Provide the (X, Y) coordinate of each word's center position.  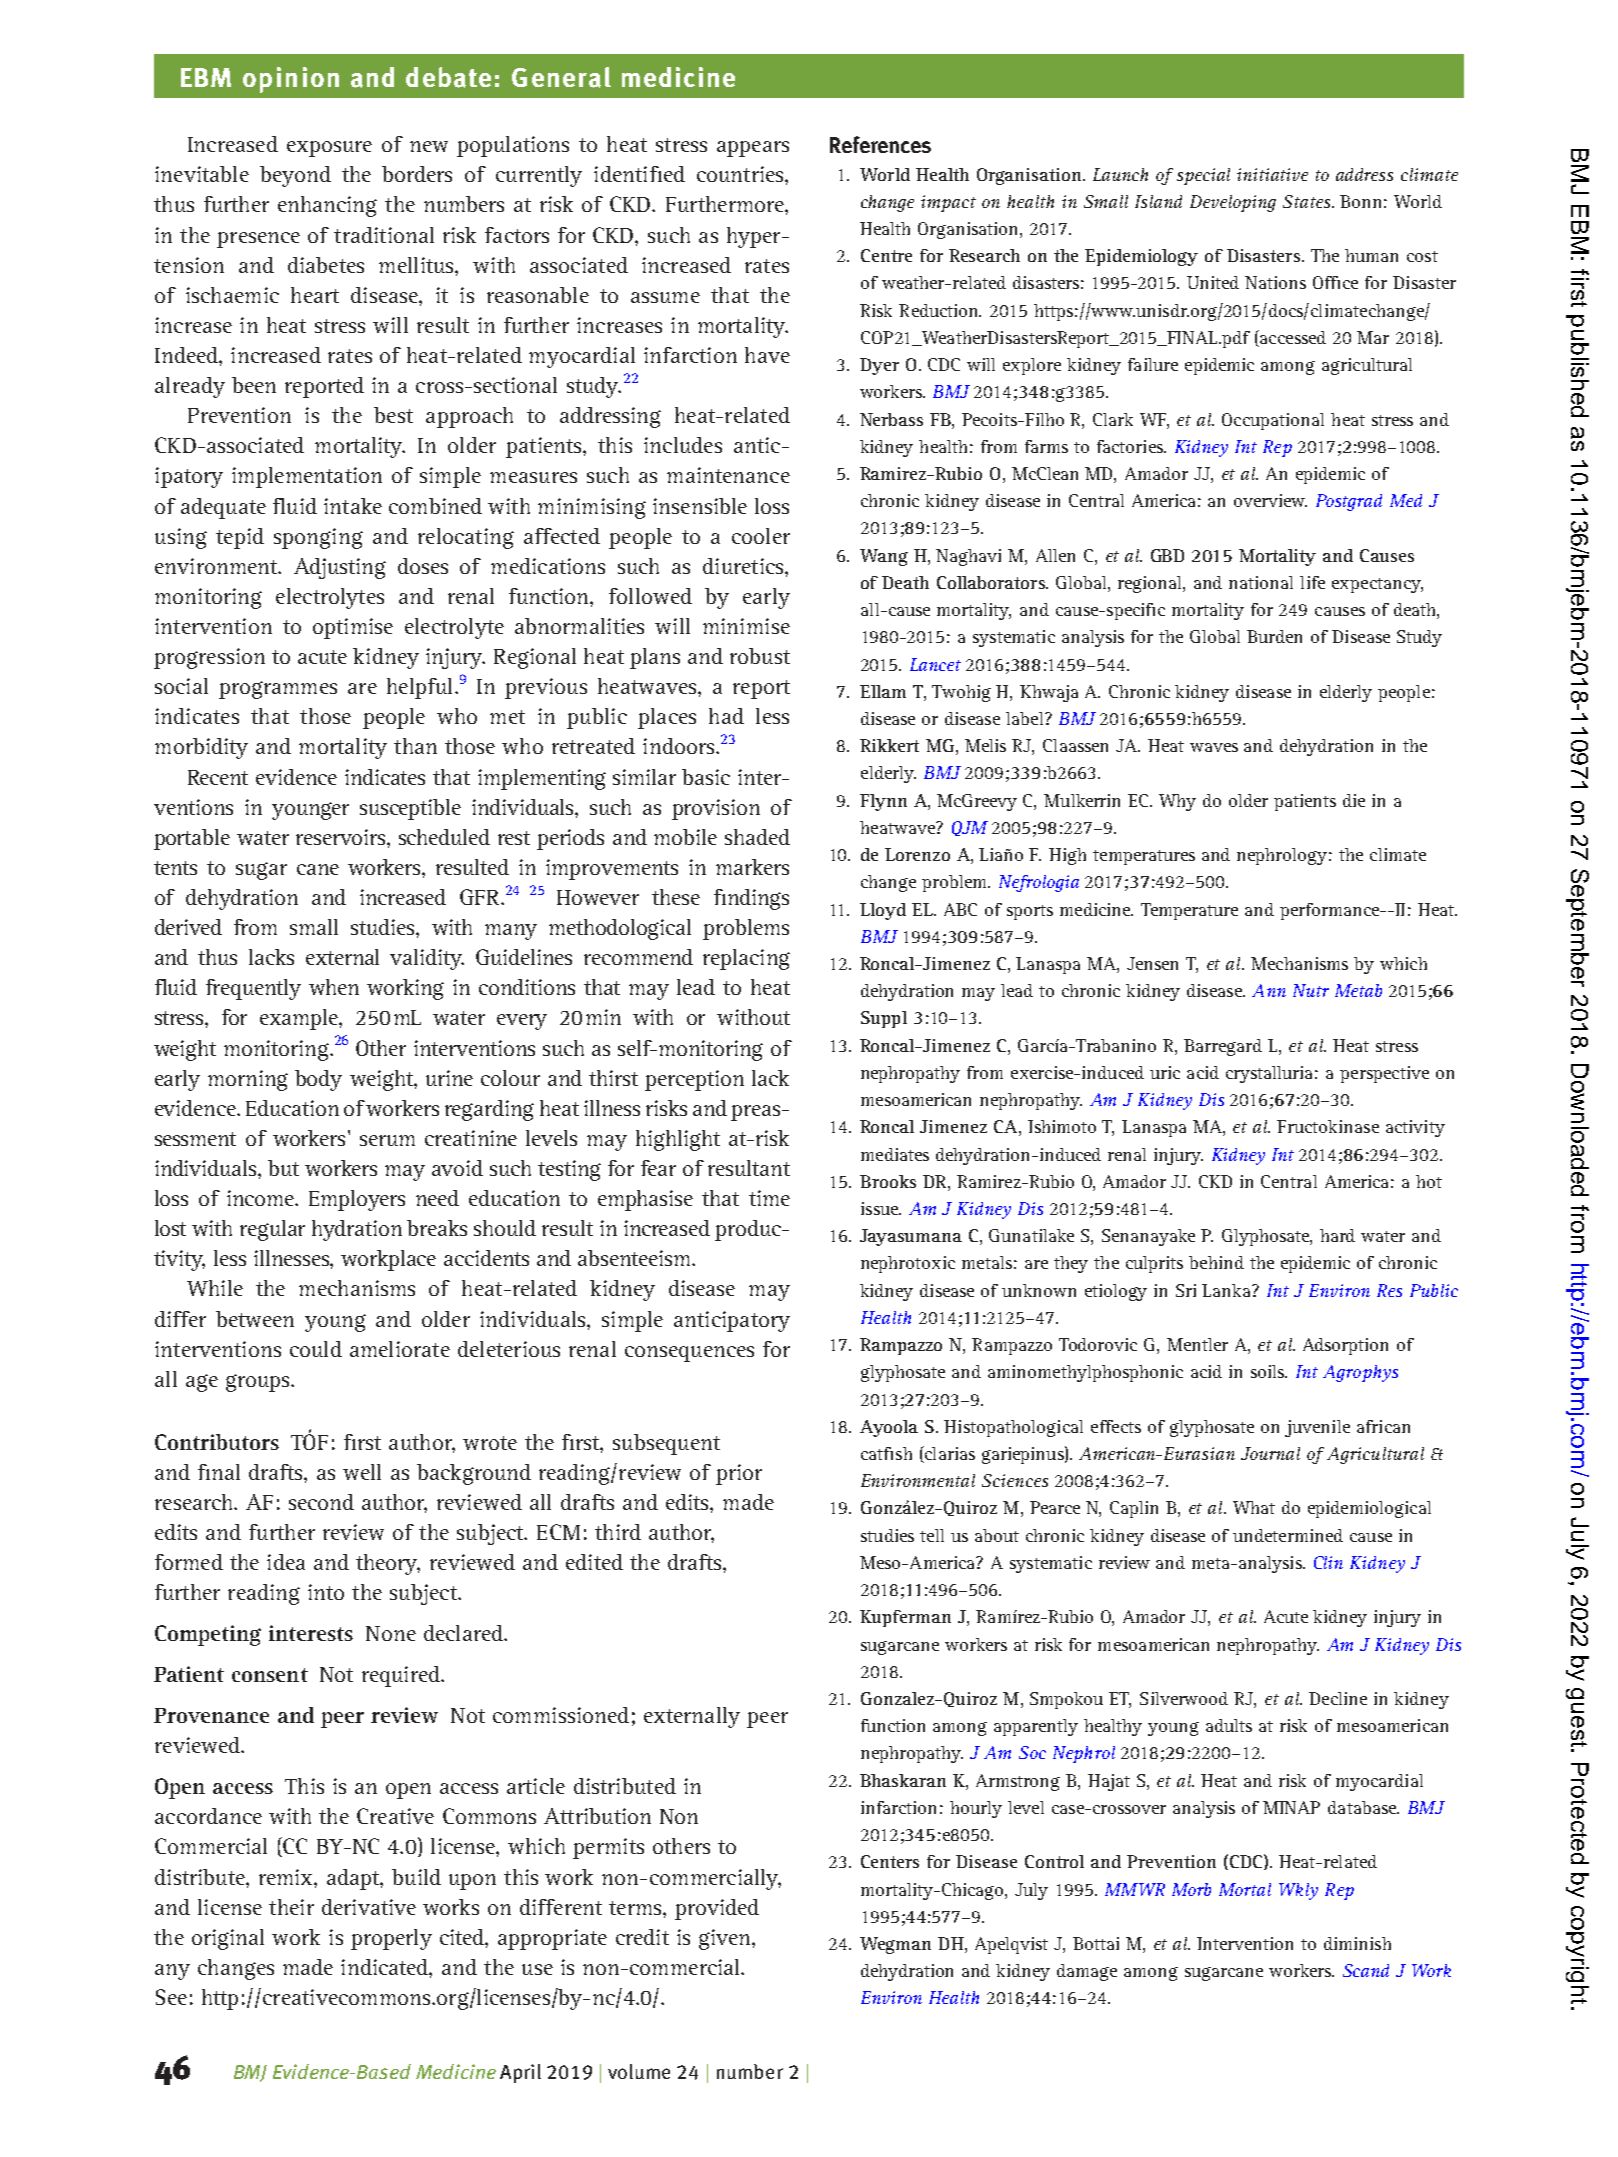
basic (706, 777)
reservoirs (342, 837)
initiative (1272, 174)
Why (1177, 802)
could (316, 1349)
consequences (689, 1354)
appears (753, 149)
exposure (329, 149)
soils (1269, 1371)
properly (391, 1939)
